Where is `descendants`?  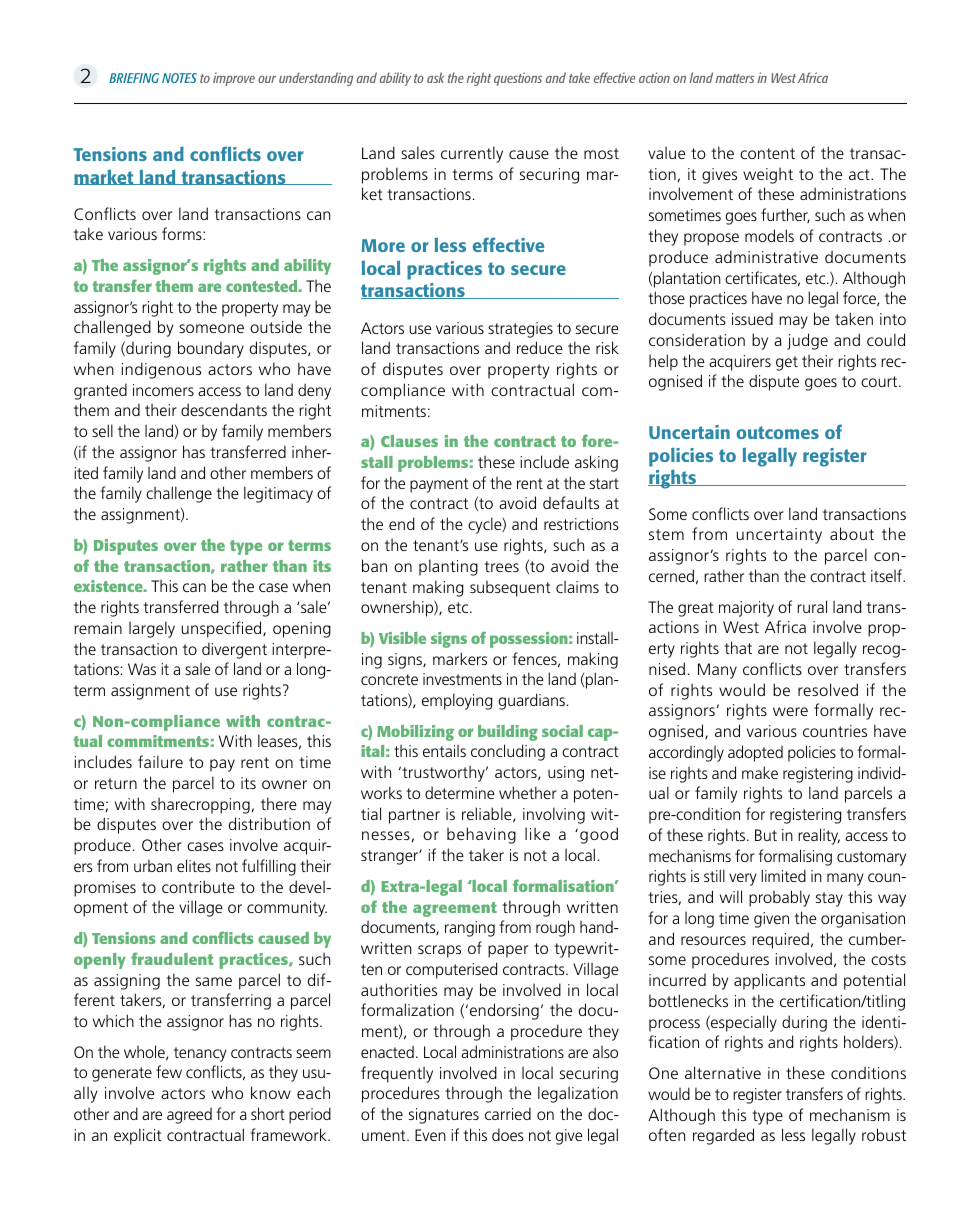 descendants is located at coordinates (224, 409).
